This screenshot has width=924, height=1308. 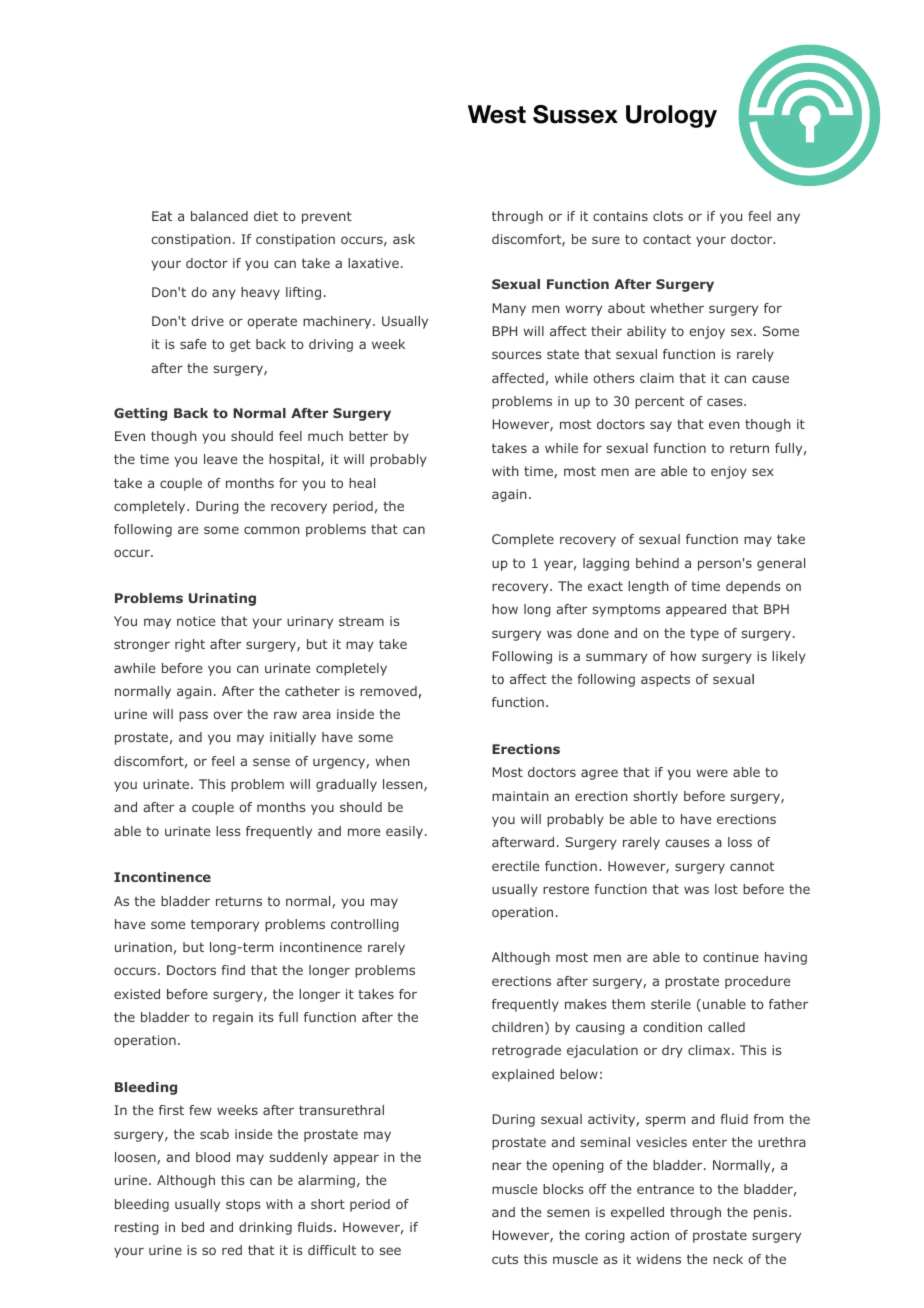 What do you see at coordinates (739, 983) in the screenshot?
I see `proc` at bounding box center [739, 983].
